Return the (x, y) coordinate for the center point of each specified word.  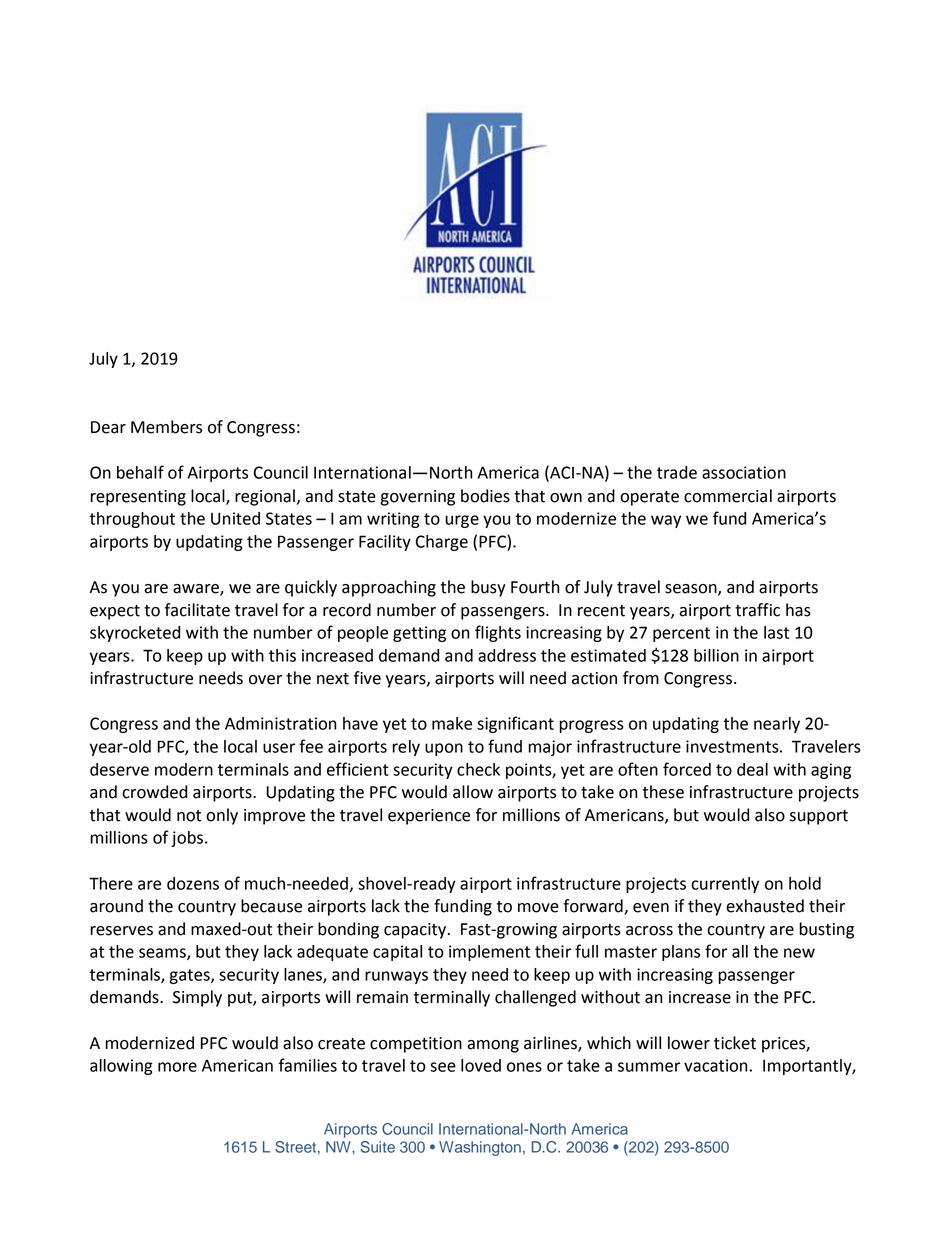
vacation (716, 1065)
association (744, 472)
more (177, 1067)
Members (166, 427)
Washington (480, 1148)
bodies (485, 496)
